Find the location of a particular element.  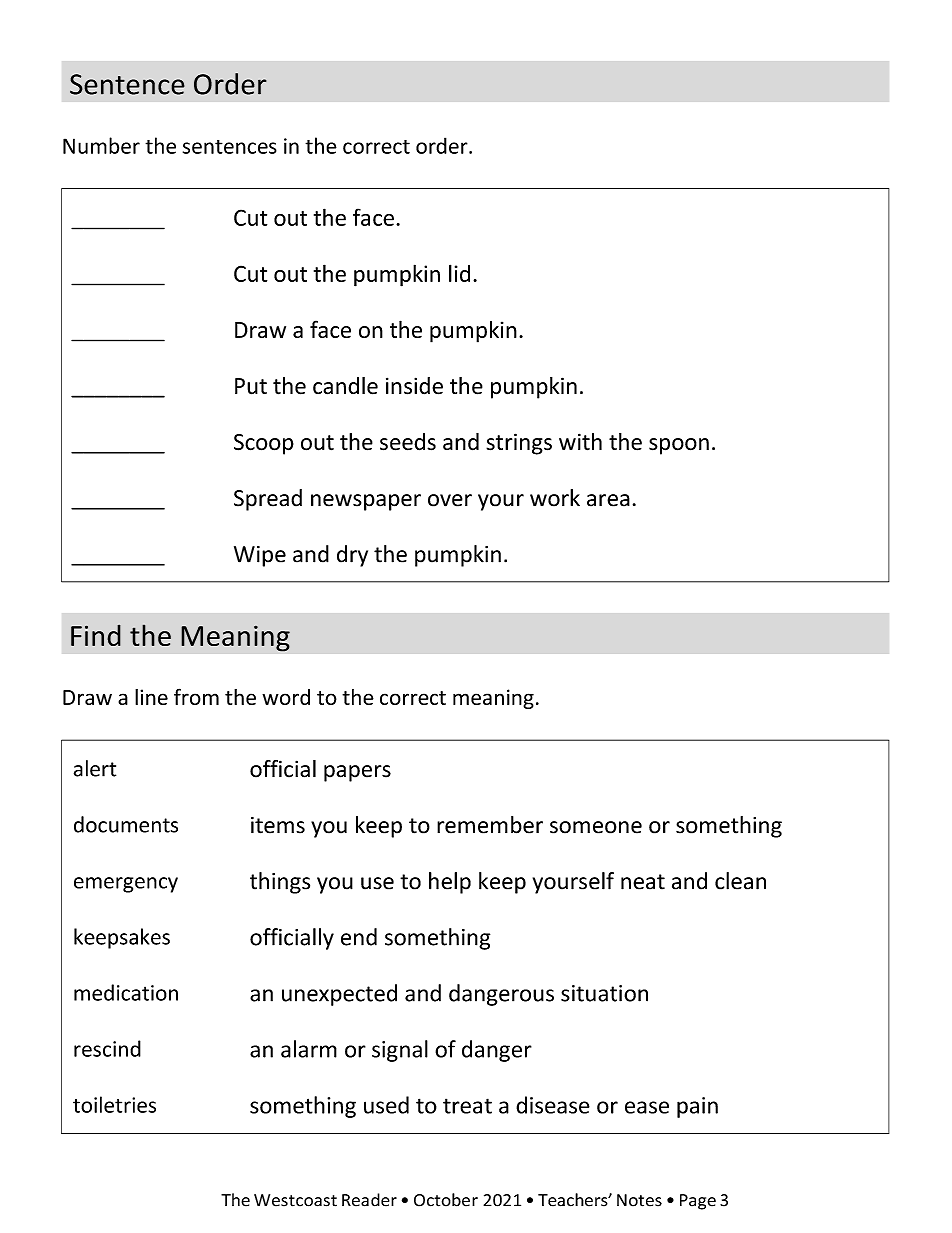

spoon is located at coordinates (679, 446).
